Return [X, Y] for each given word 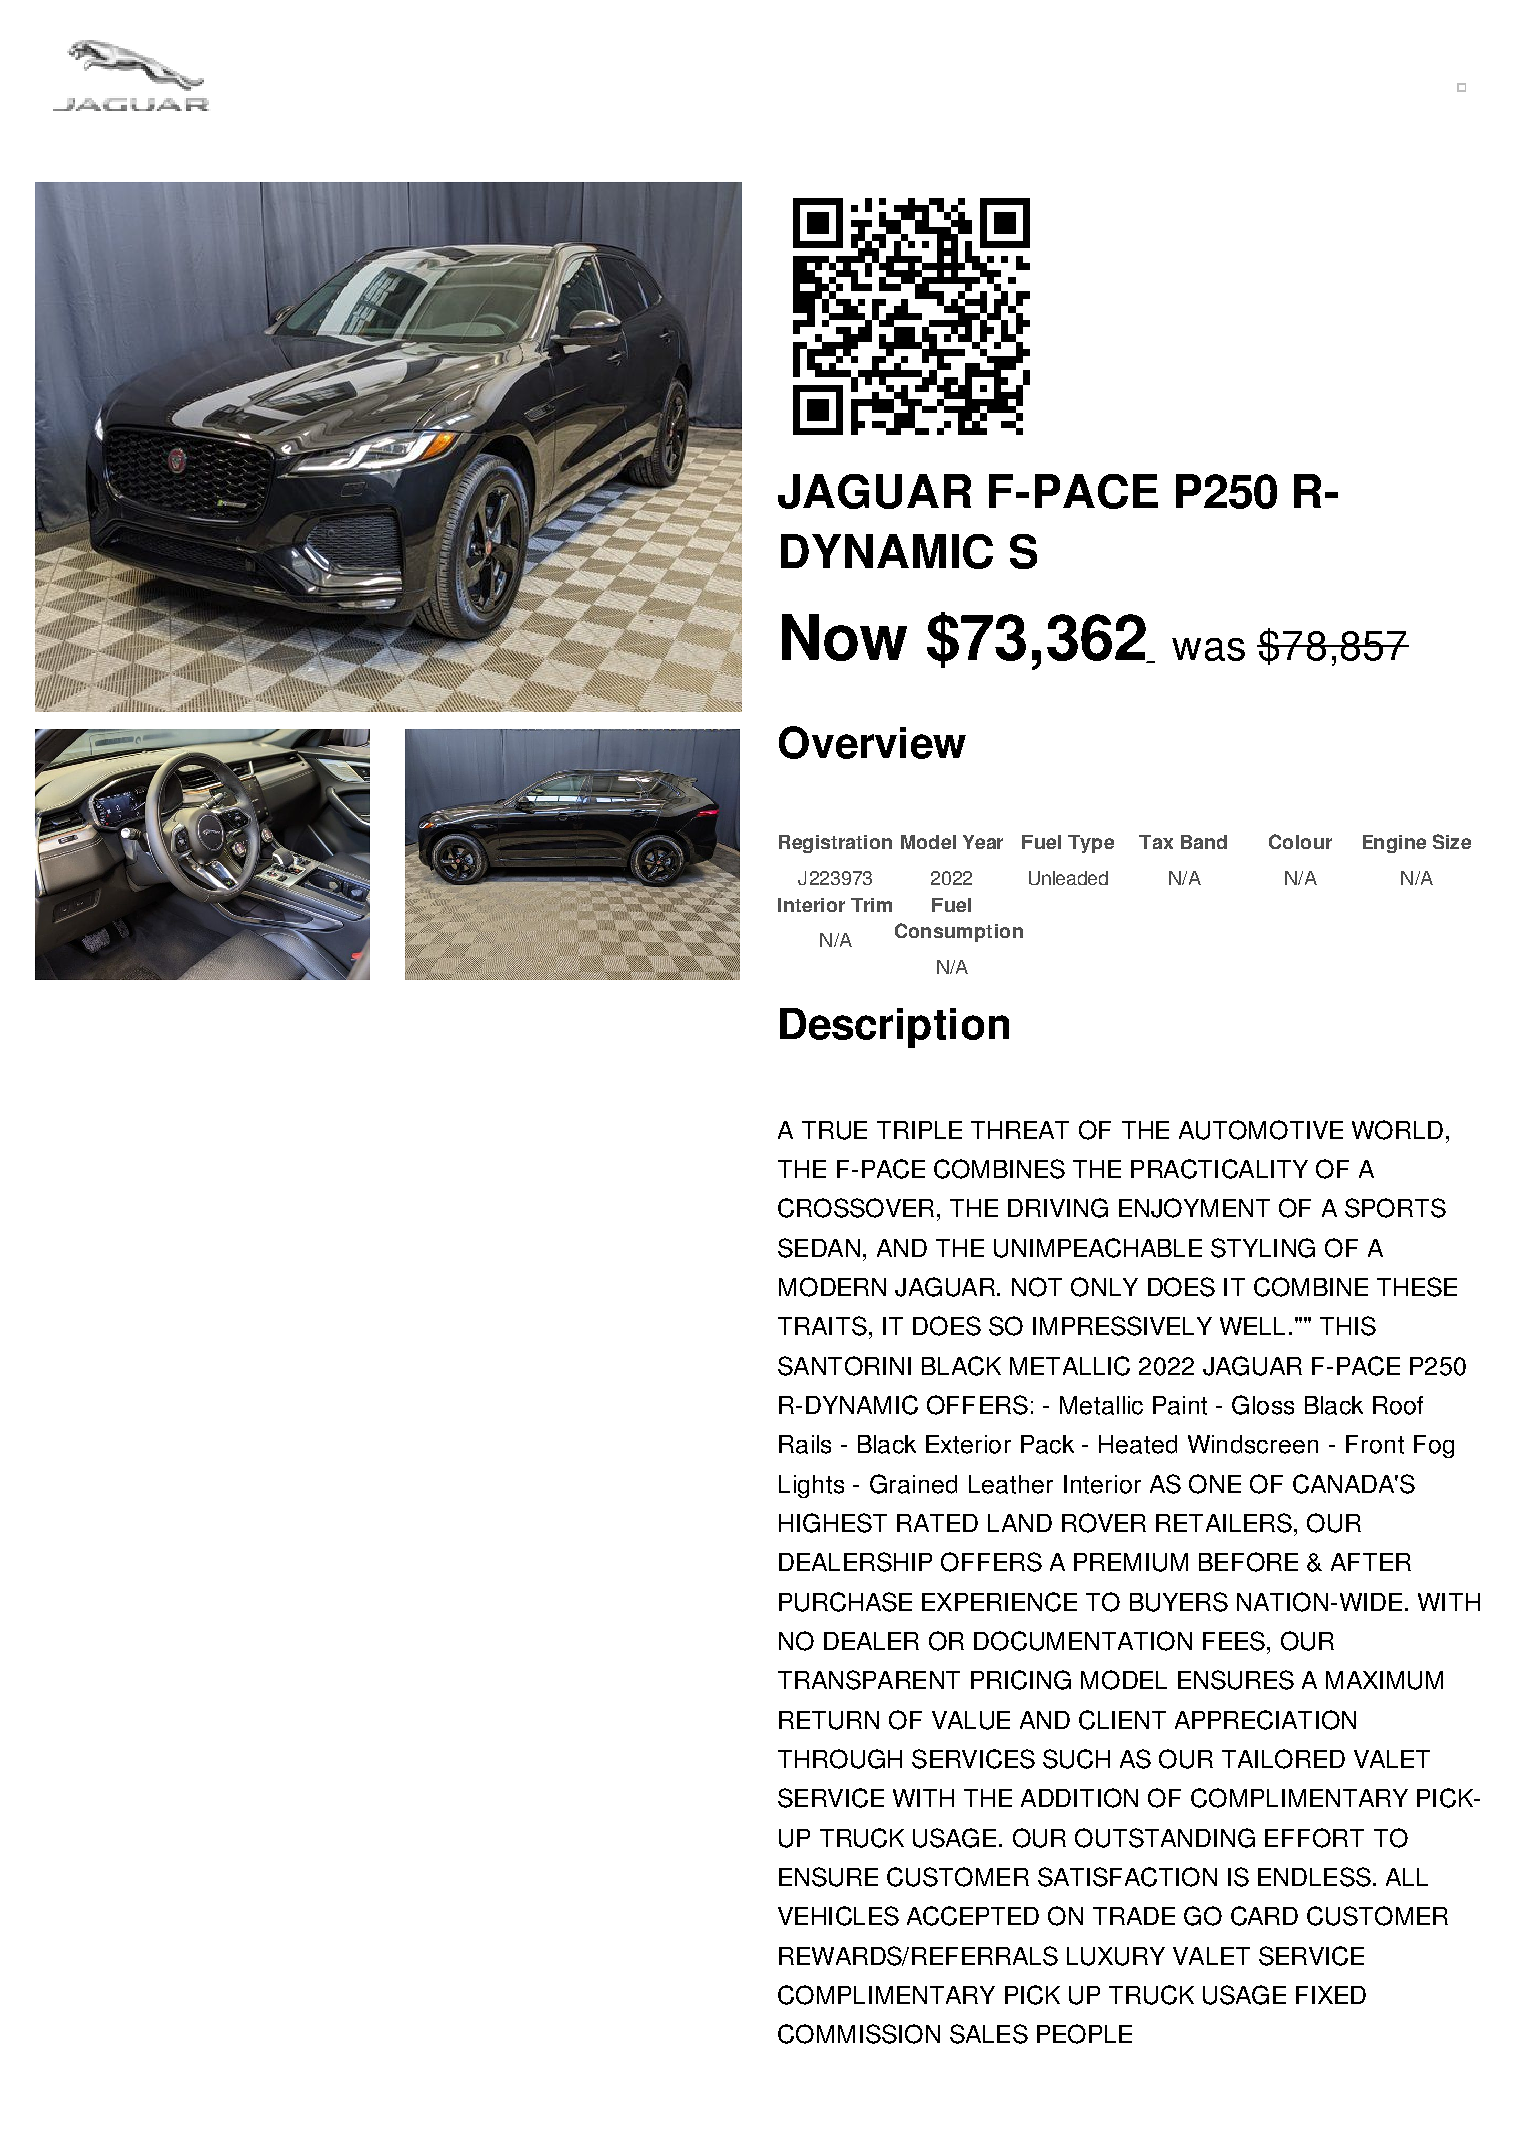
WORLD [1397, 1130]
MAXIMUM [1384, 1680]
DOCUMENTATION [1083, 1641]
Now [844, 637]
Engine [1394, 844]
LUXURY [1116, 1956]
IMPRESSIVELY [1122, 1326]
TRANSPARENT [869, 1680]
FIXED [1331, 1995]
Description [894, 1028]
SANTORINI [844, 1366]
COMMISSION [859, 2034]
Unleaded [1068, 878]
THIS [1348, 1326]
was [1208, 649]
